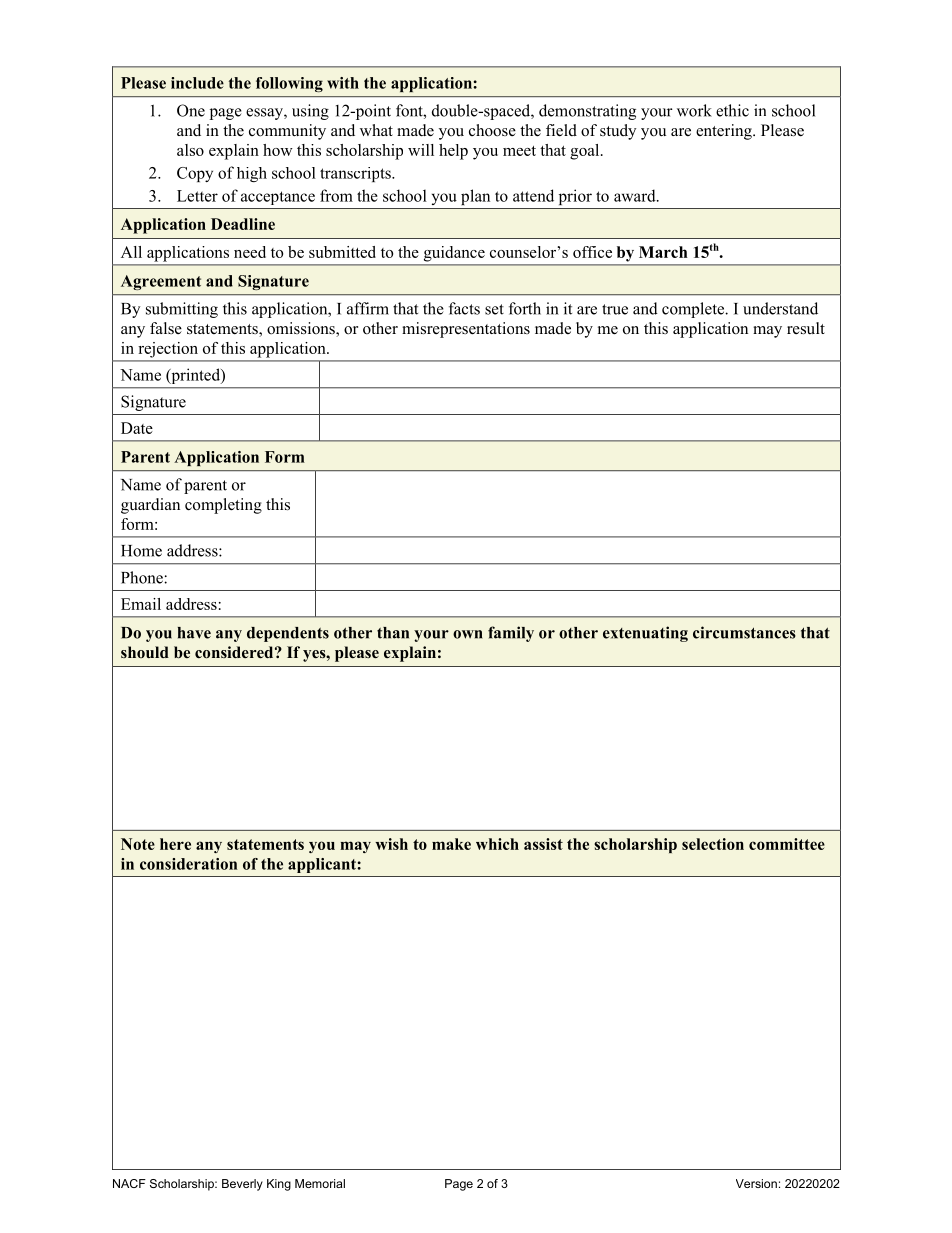 The image size is (952, 1233). I want to click on Memorial, so click(320, 1183).
